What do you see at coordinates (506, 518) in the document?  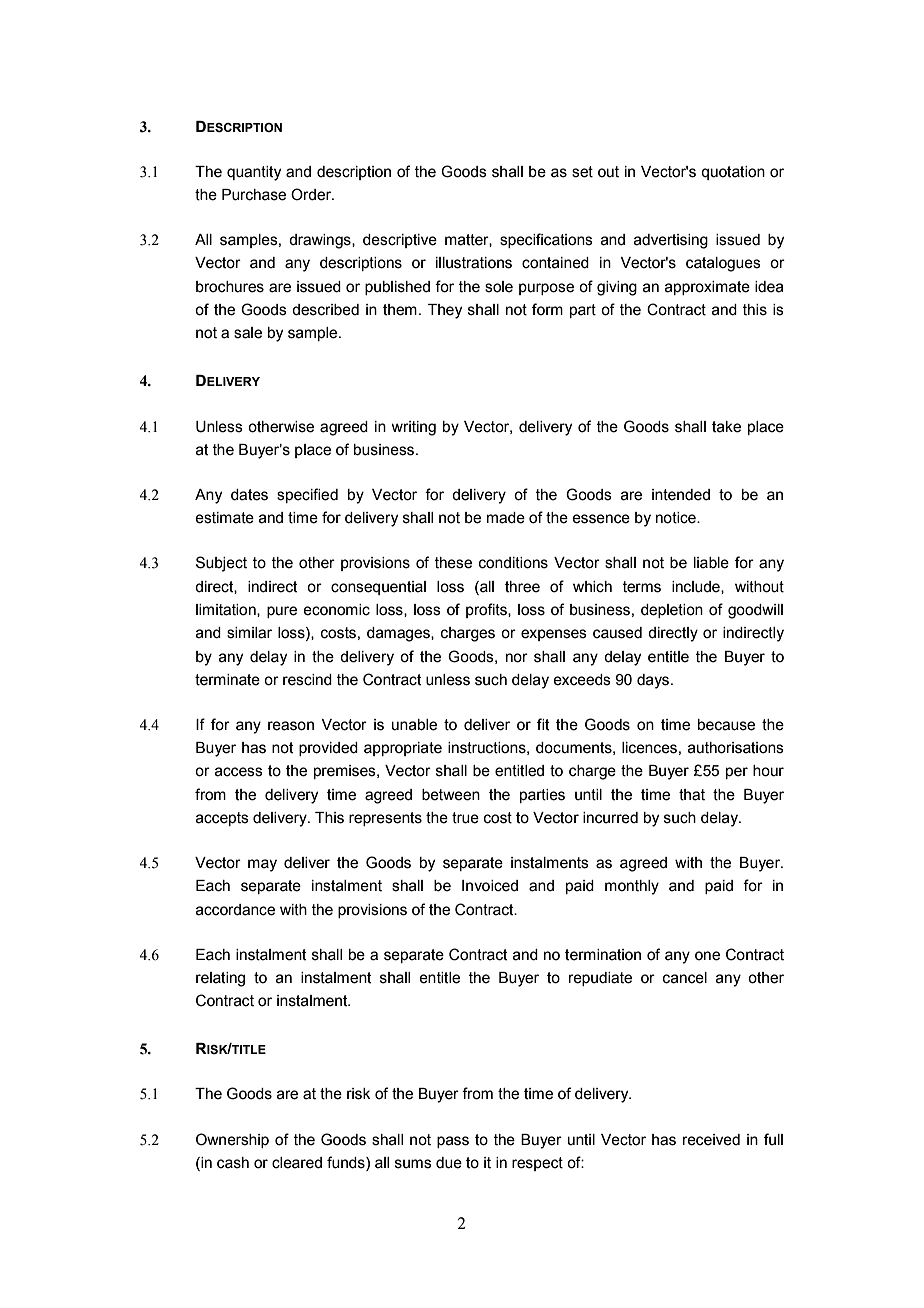 I see `made` at bounding box center [506, 518].
